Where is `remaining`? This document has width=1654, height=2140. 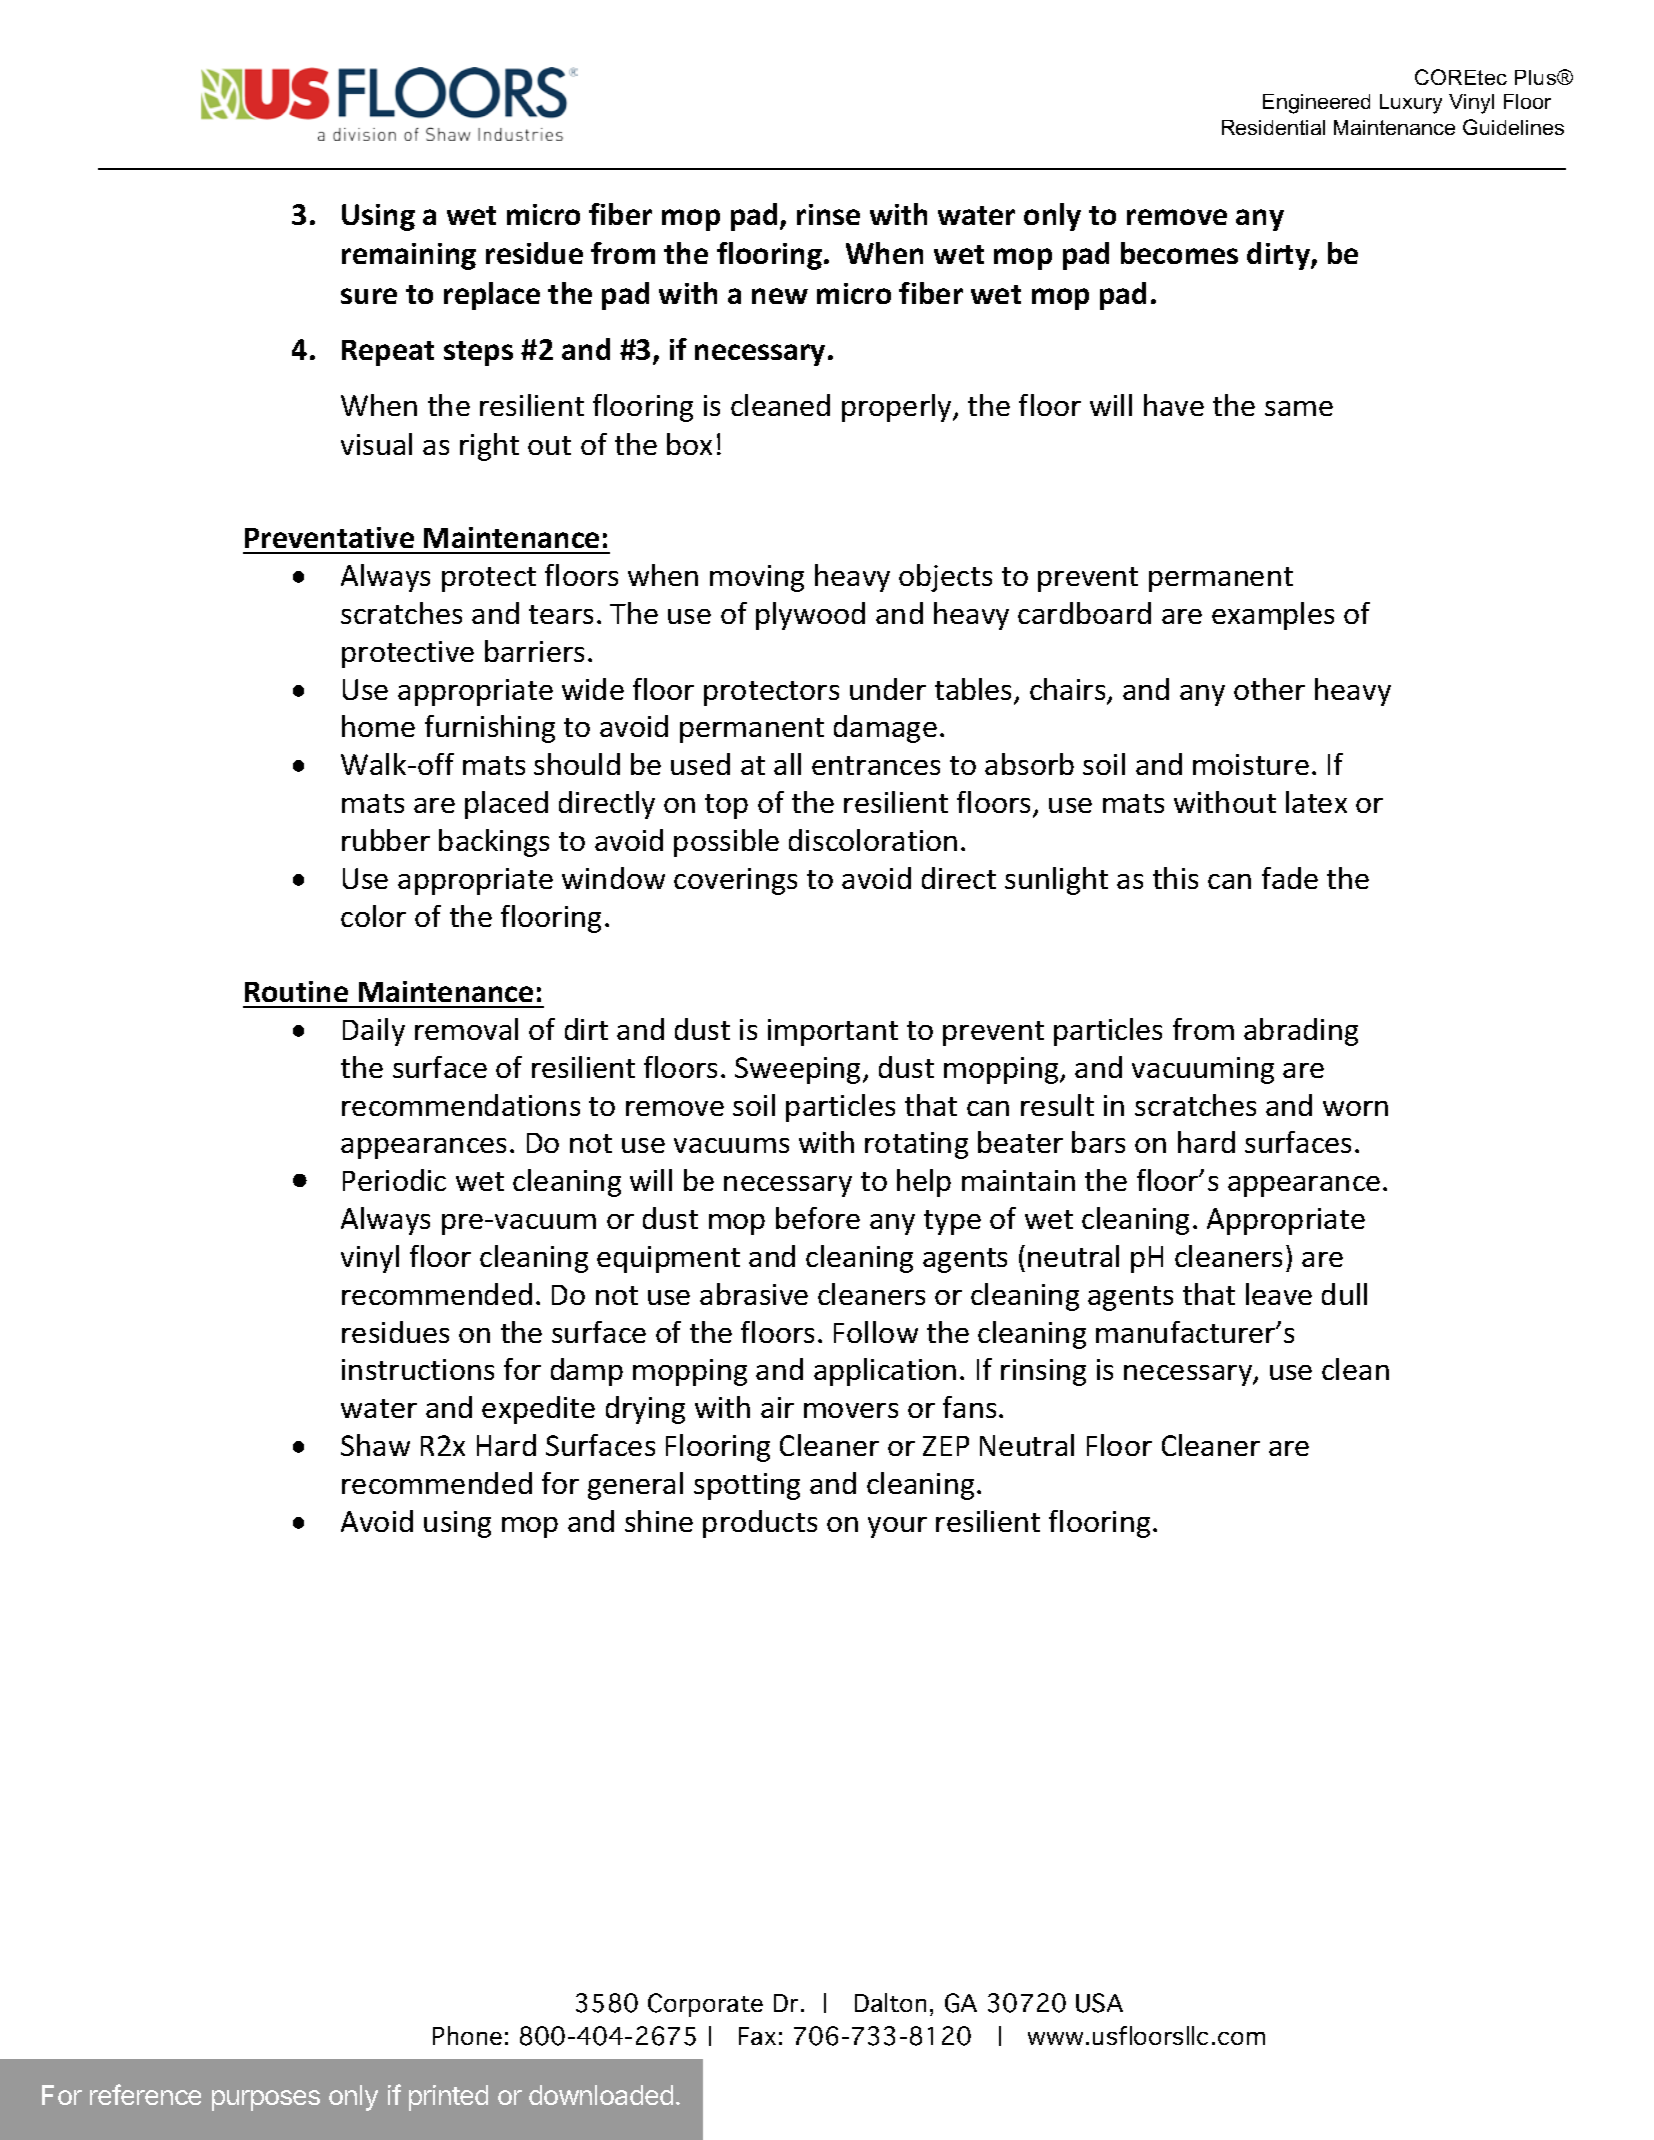 remaining is located at coordinates (409, 256).
